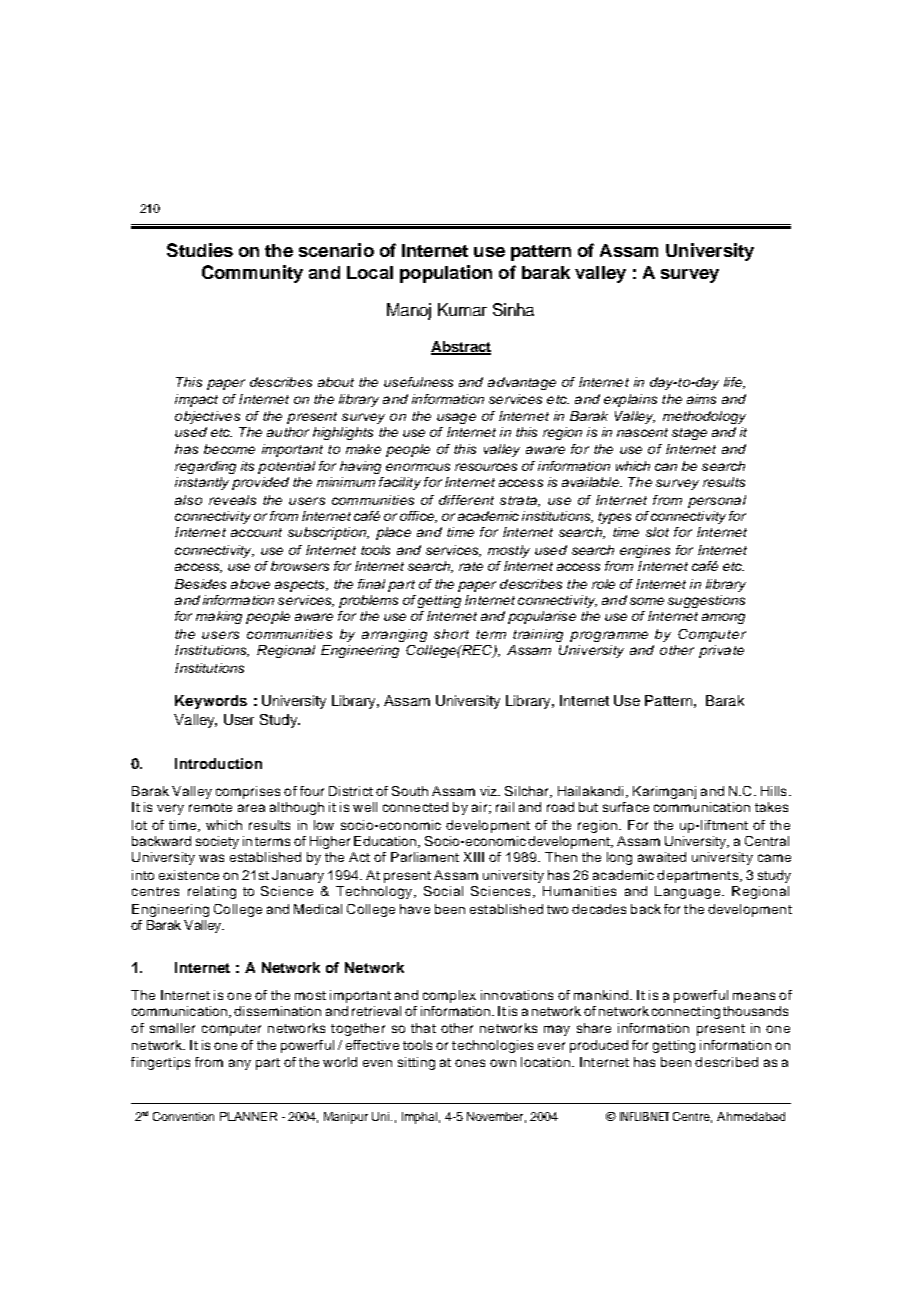 This image has height=1307, width=924. I want to click on population, so click(446, 274).
